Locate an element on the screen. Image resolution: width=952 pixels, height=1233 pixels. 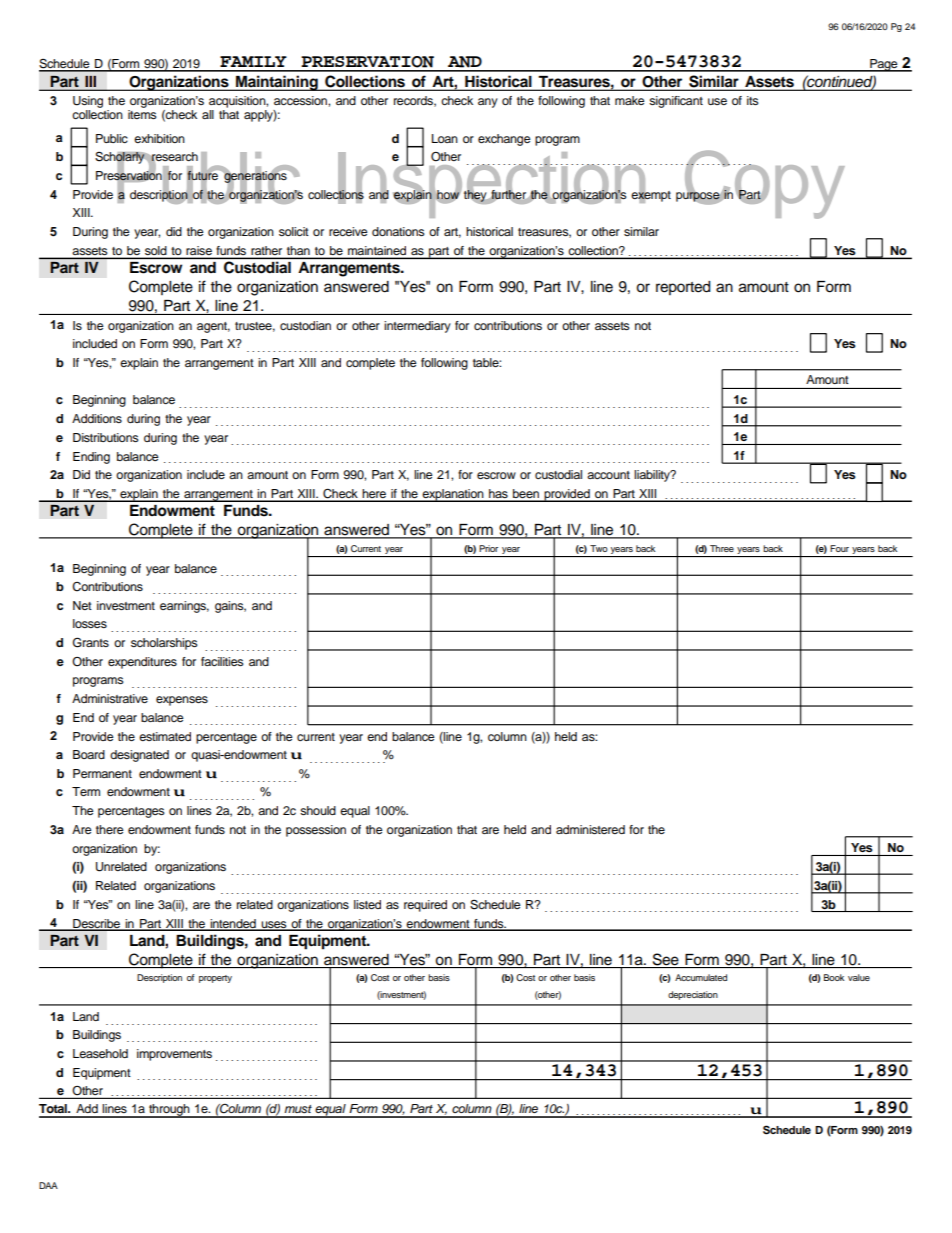
any is located at coordinates (488, 103).
